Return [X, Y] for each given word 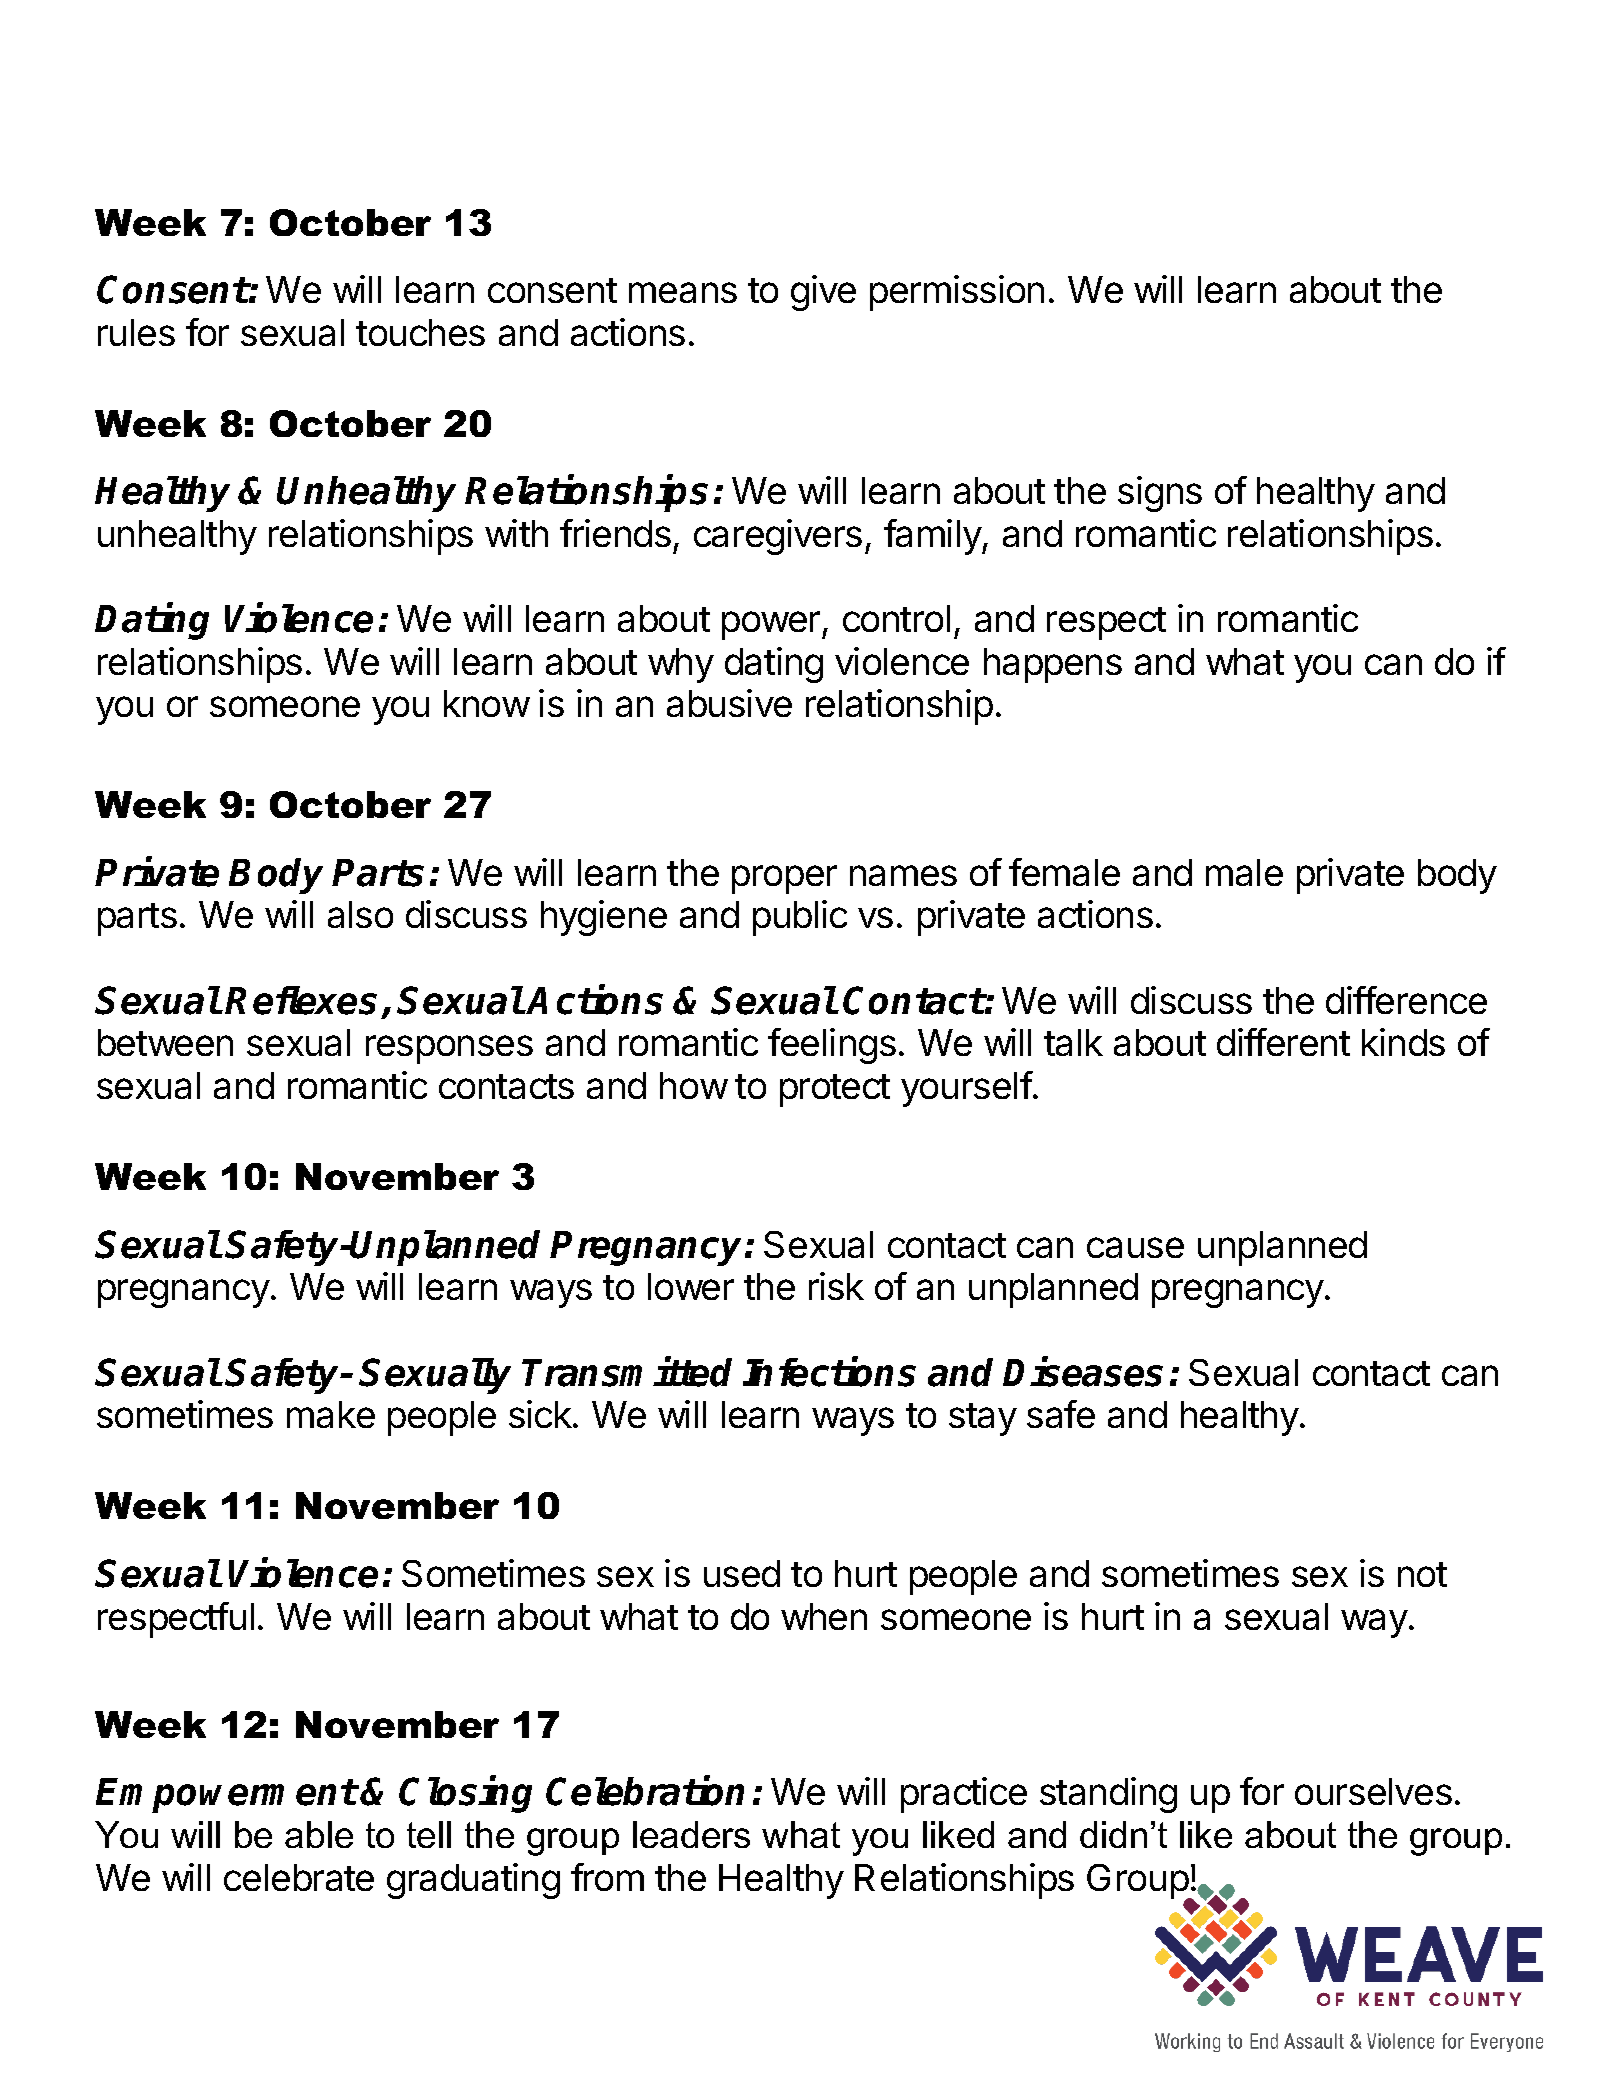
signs [1160, 494]
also [360, 914]
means [683, 292]
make [331, 1414]
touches [420, 332]
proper [784, 879]
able [319, 1834]
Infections [829, 1372]
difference [1406, 1000]
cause [1135, 1247]
